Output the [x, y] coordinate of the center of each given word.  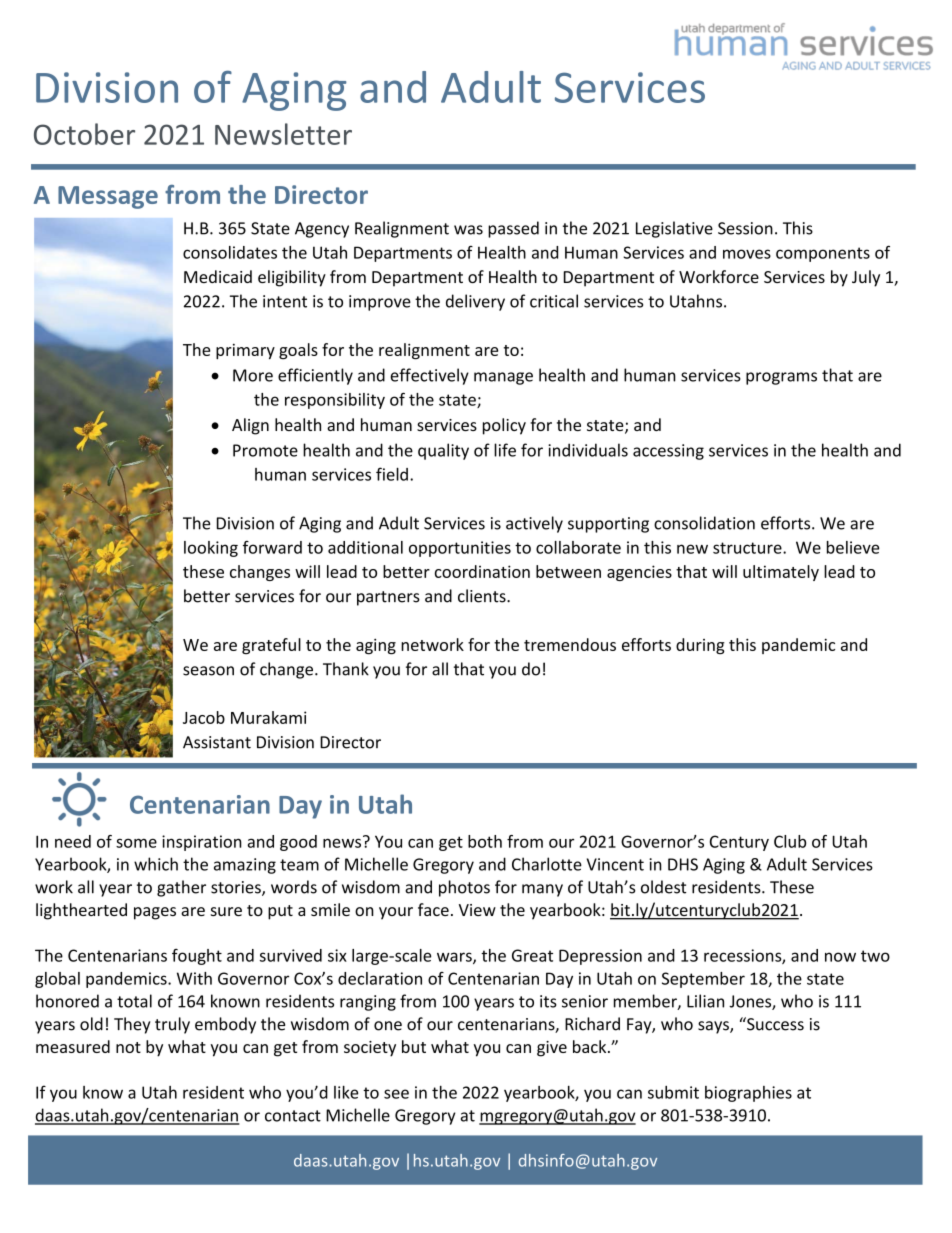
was [468, 230]
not [128, 1047]
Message [108, 197]
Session [745, 228]
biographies [748, 1094]
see [396, 1094]
